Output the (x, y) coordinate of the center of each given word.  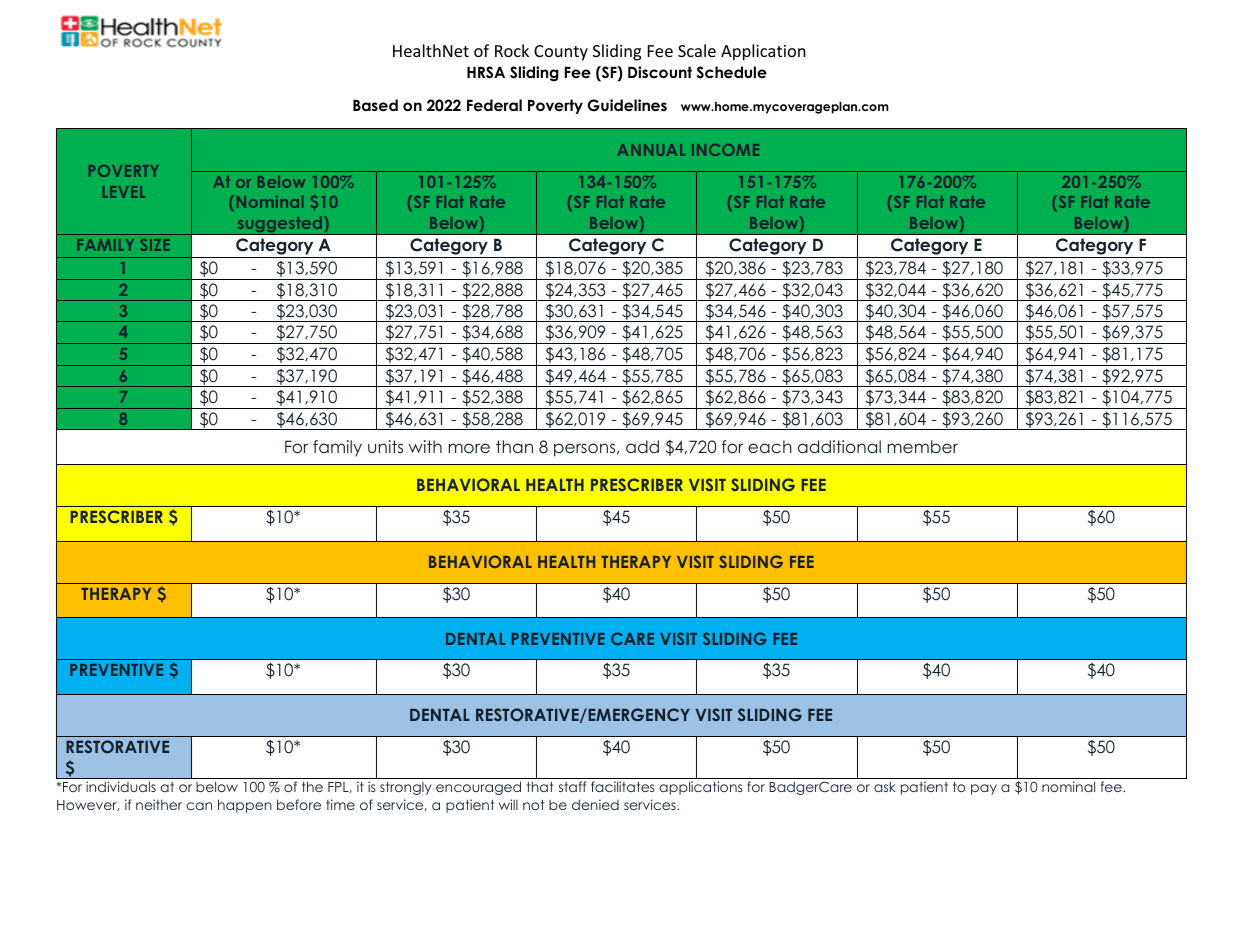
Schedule (732, 72)
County (561, 53)
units (385, 446)
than (514, 446)
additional (839, 446)
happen (245, 806)
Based (375, 105)
